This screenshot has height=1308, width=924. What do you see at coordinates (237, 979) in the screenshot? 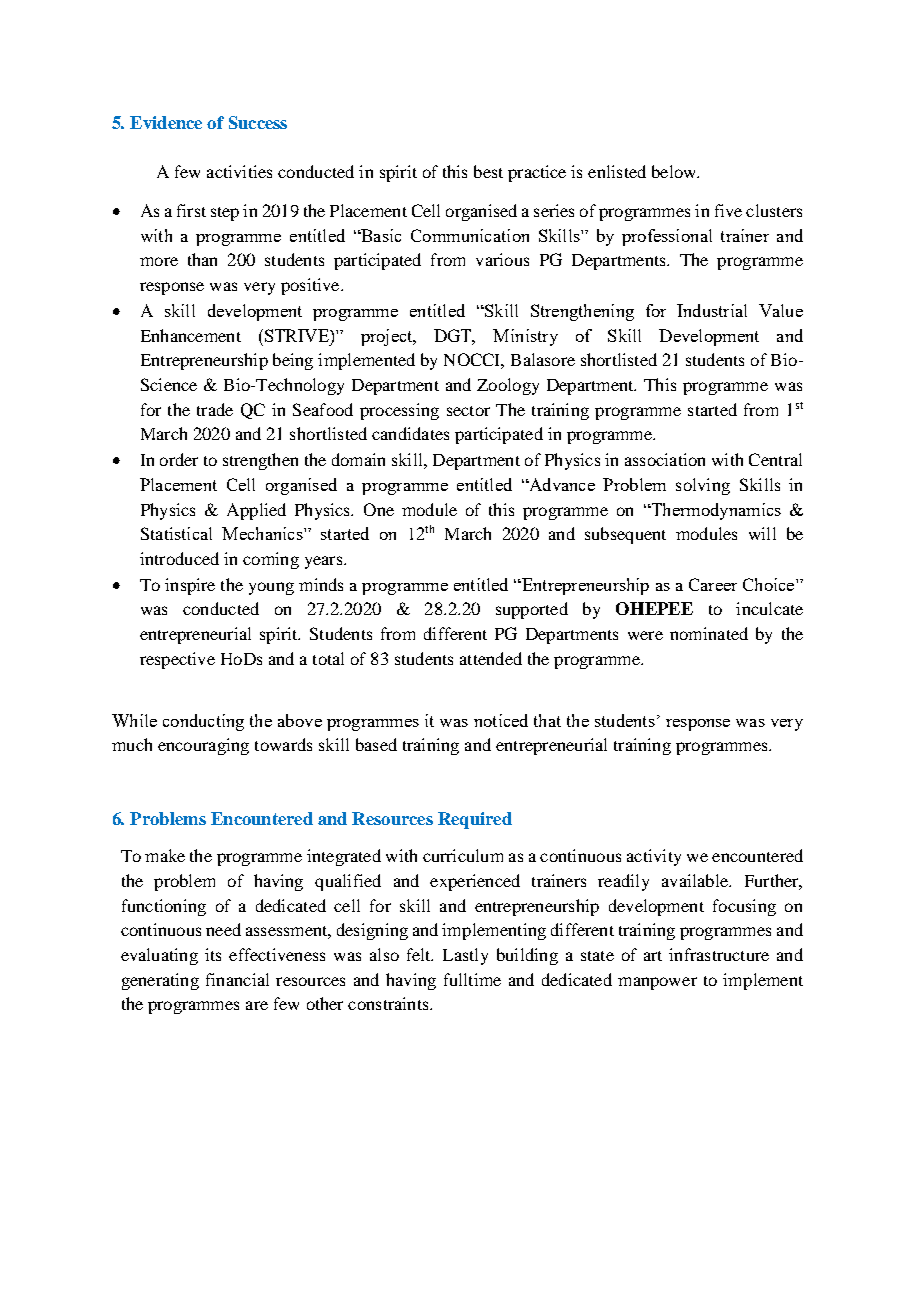
I see `financial` at bounding box center [237, 979].
